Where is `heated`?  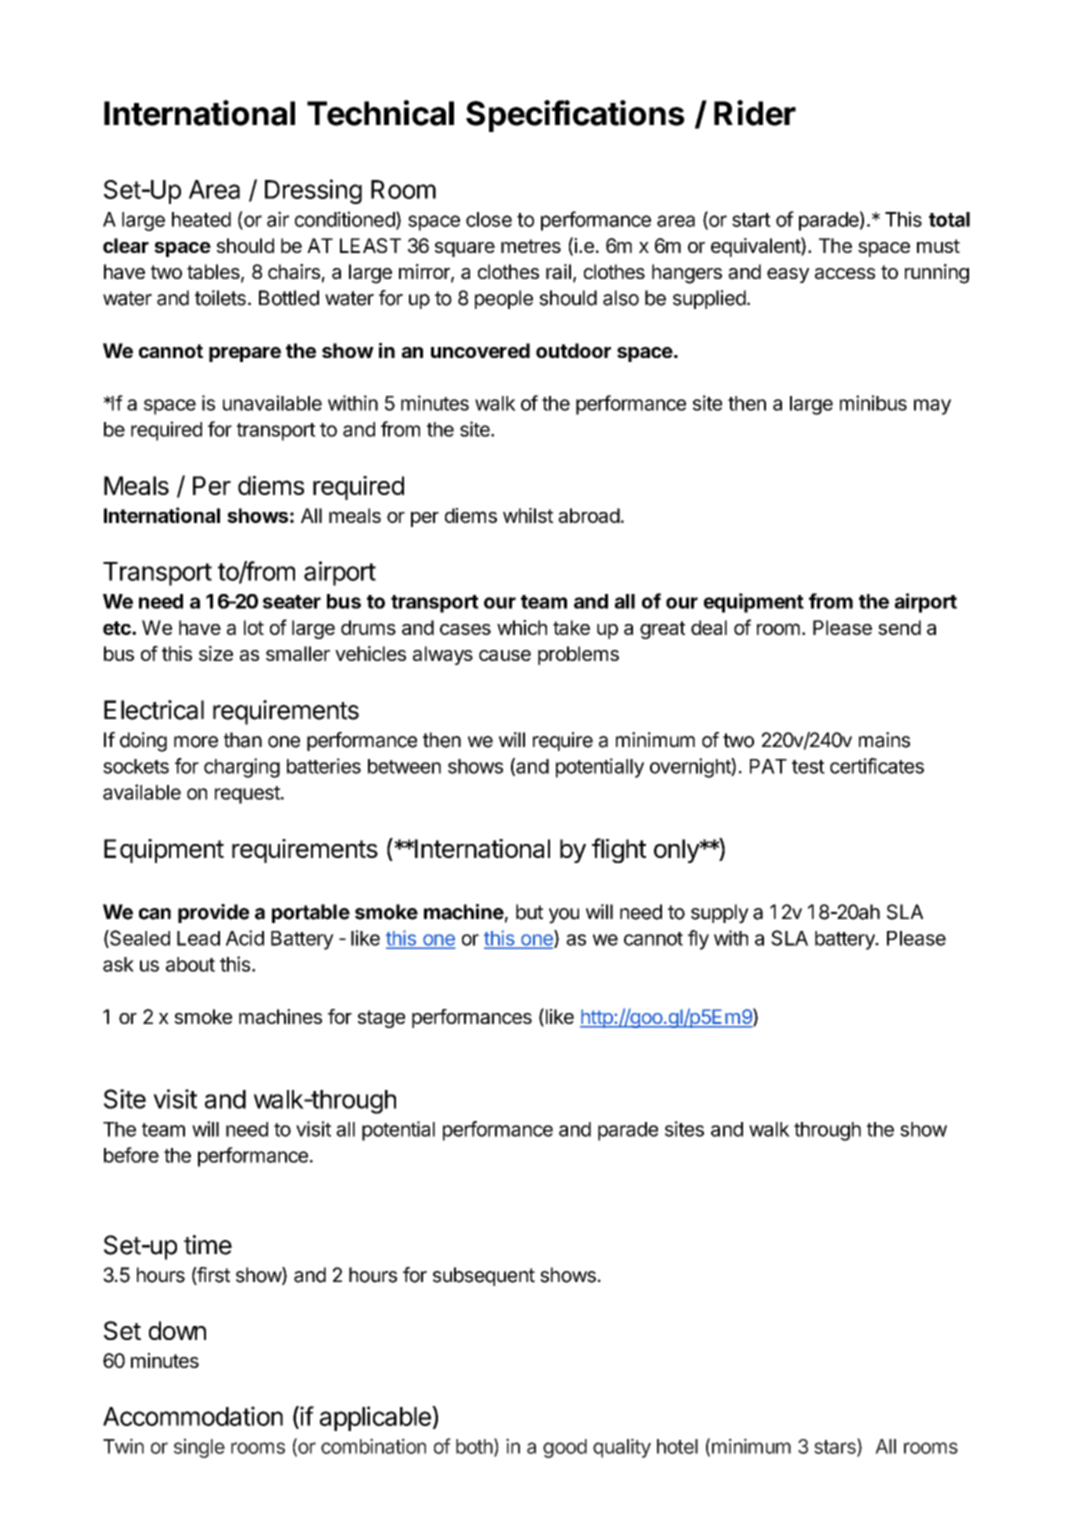
heated is located at coordinates (201, 219).
